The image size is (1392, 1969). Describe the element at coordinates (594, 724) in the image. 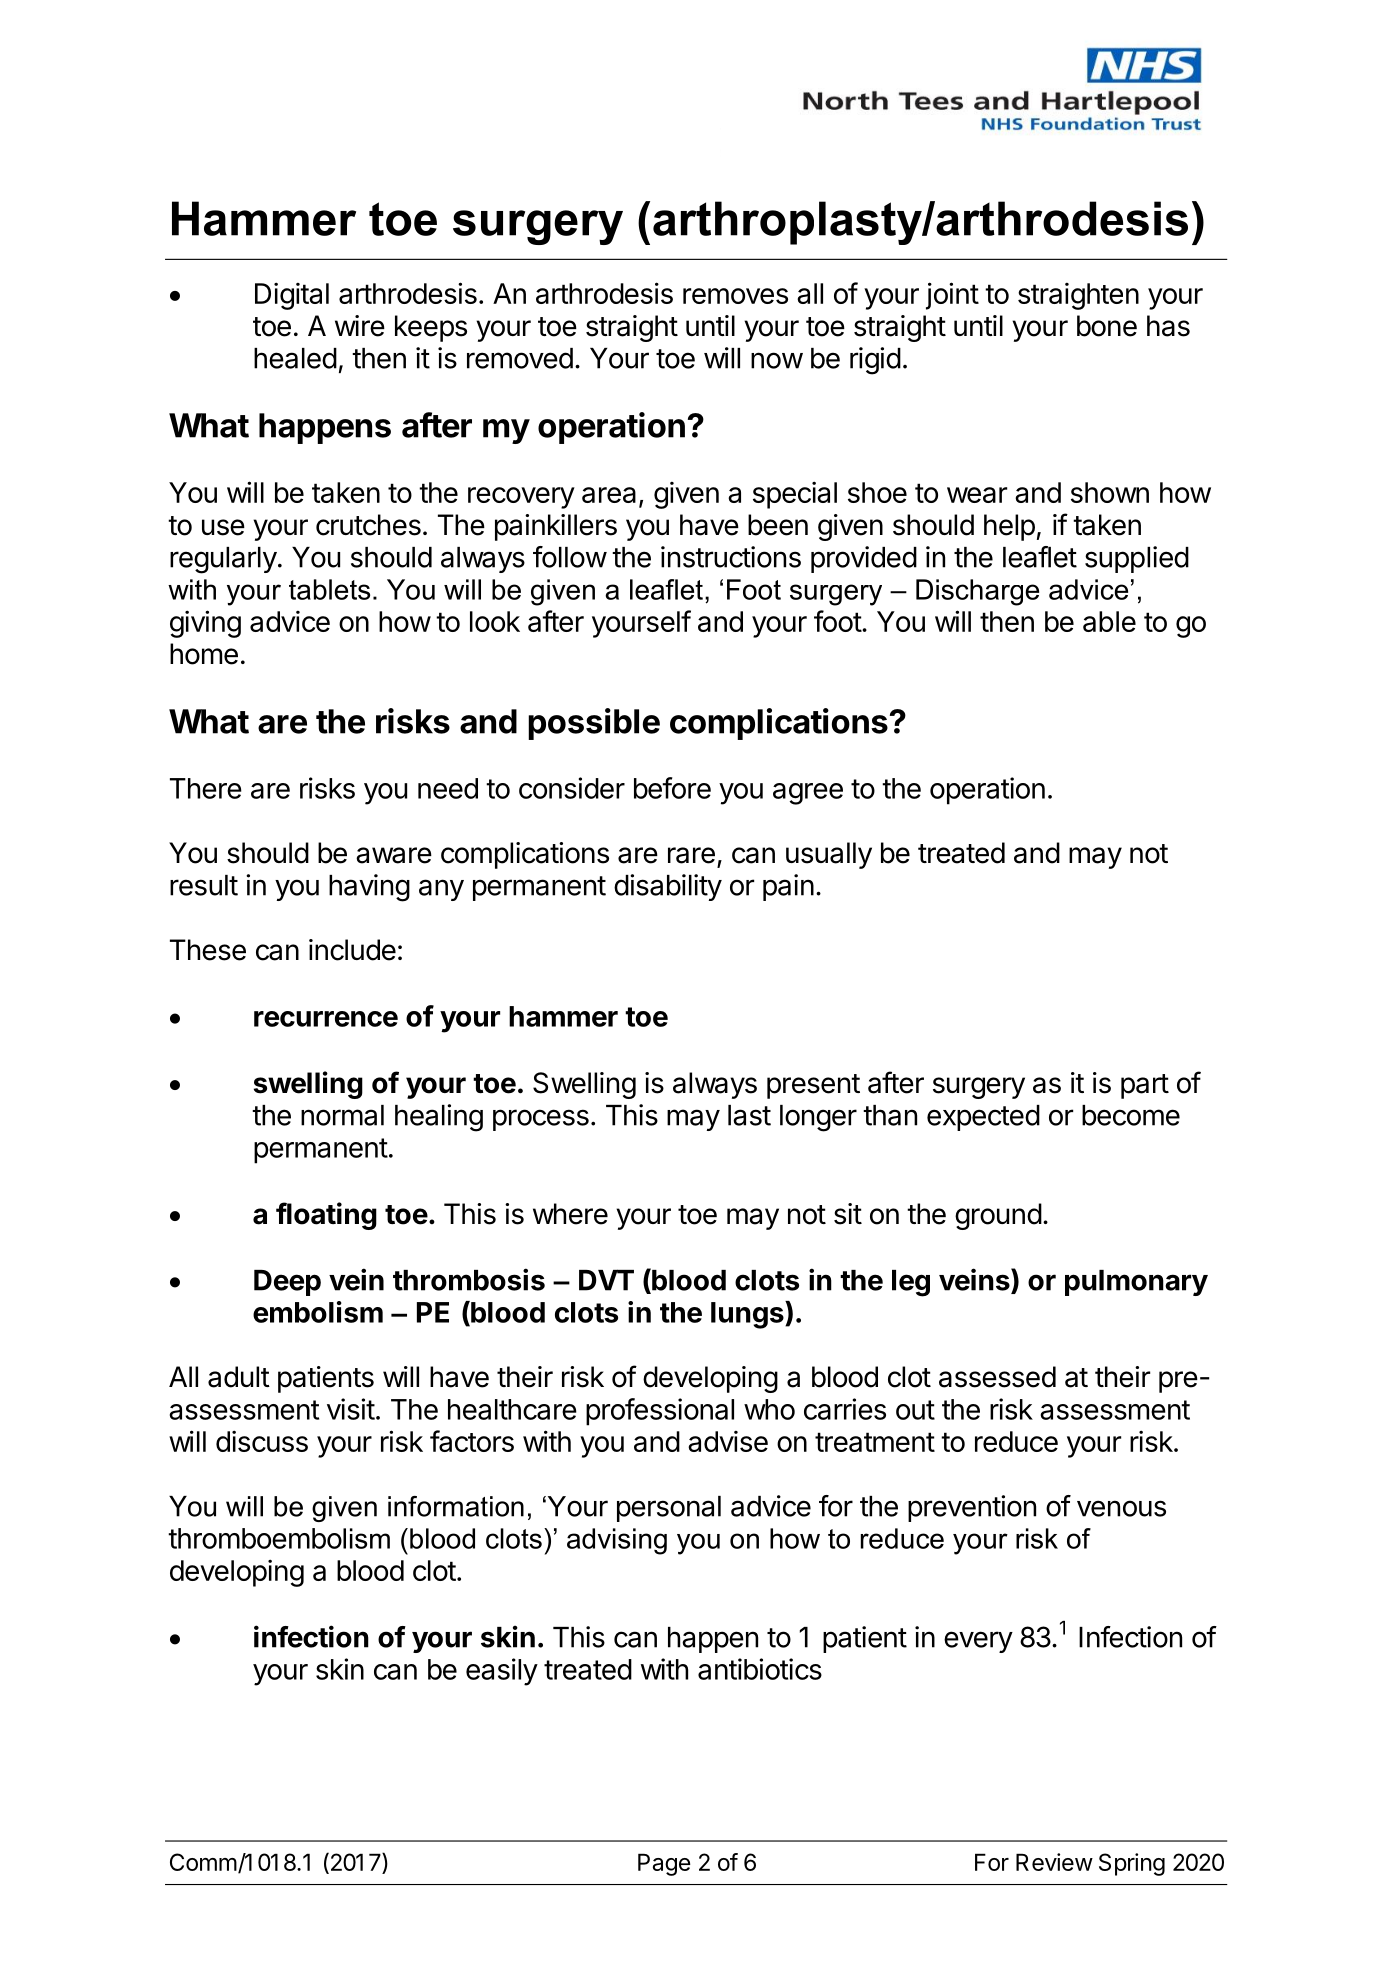

I see `possible` at that location.
